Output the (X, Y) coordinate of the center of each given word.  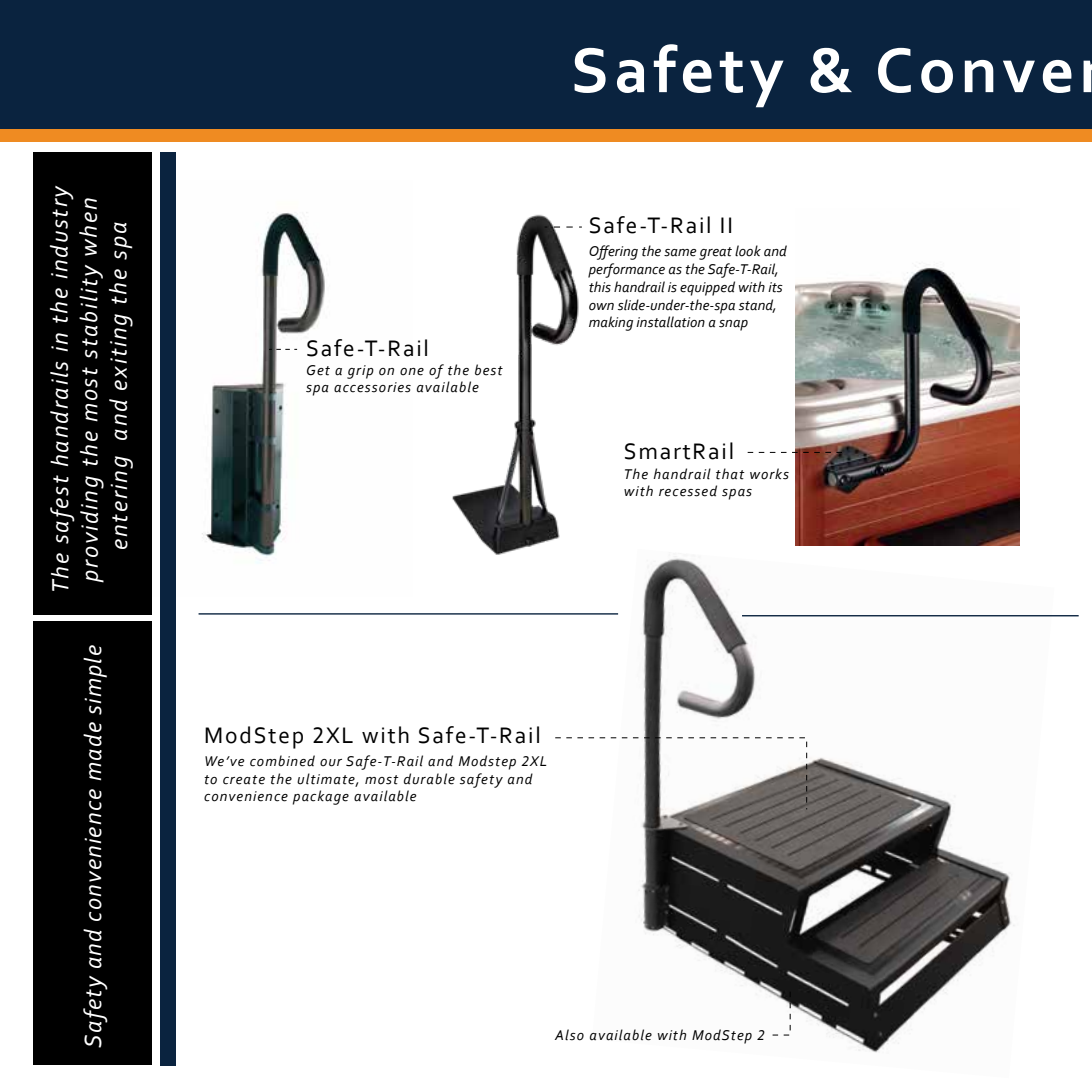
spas (737, 494)
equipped (707, 288)
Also (569, 1035)
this (600, 287)
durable (429, 779)
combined (282, 761)
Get (318, 370)
